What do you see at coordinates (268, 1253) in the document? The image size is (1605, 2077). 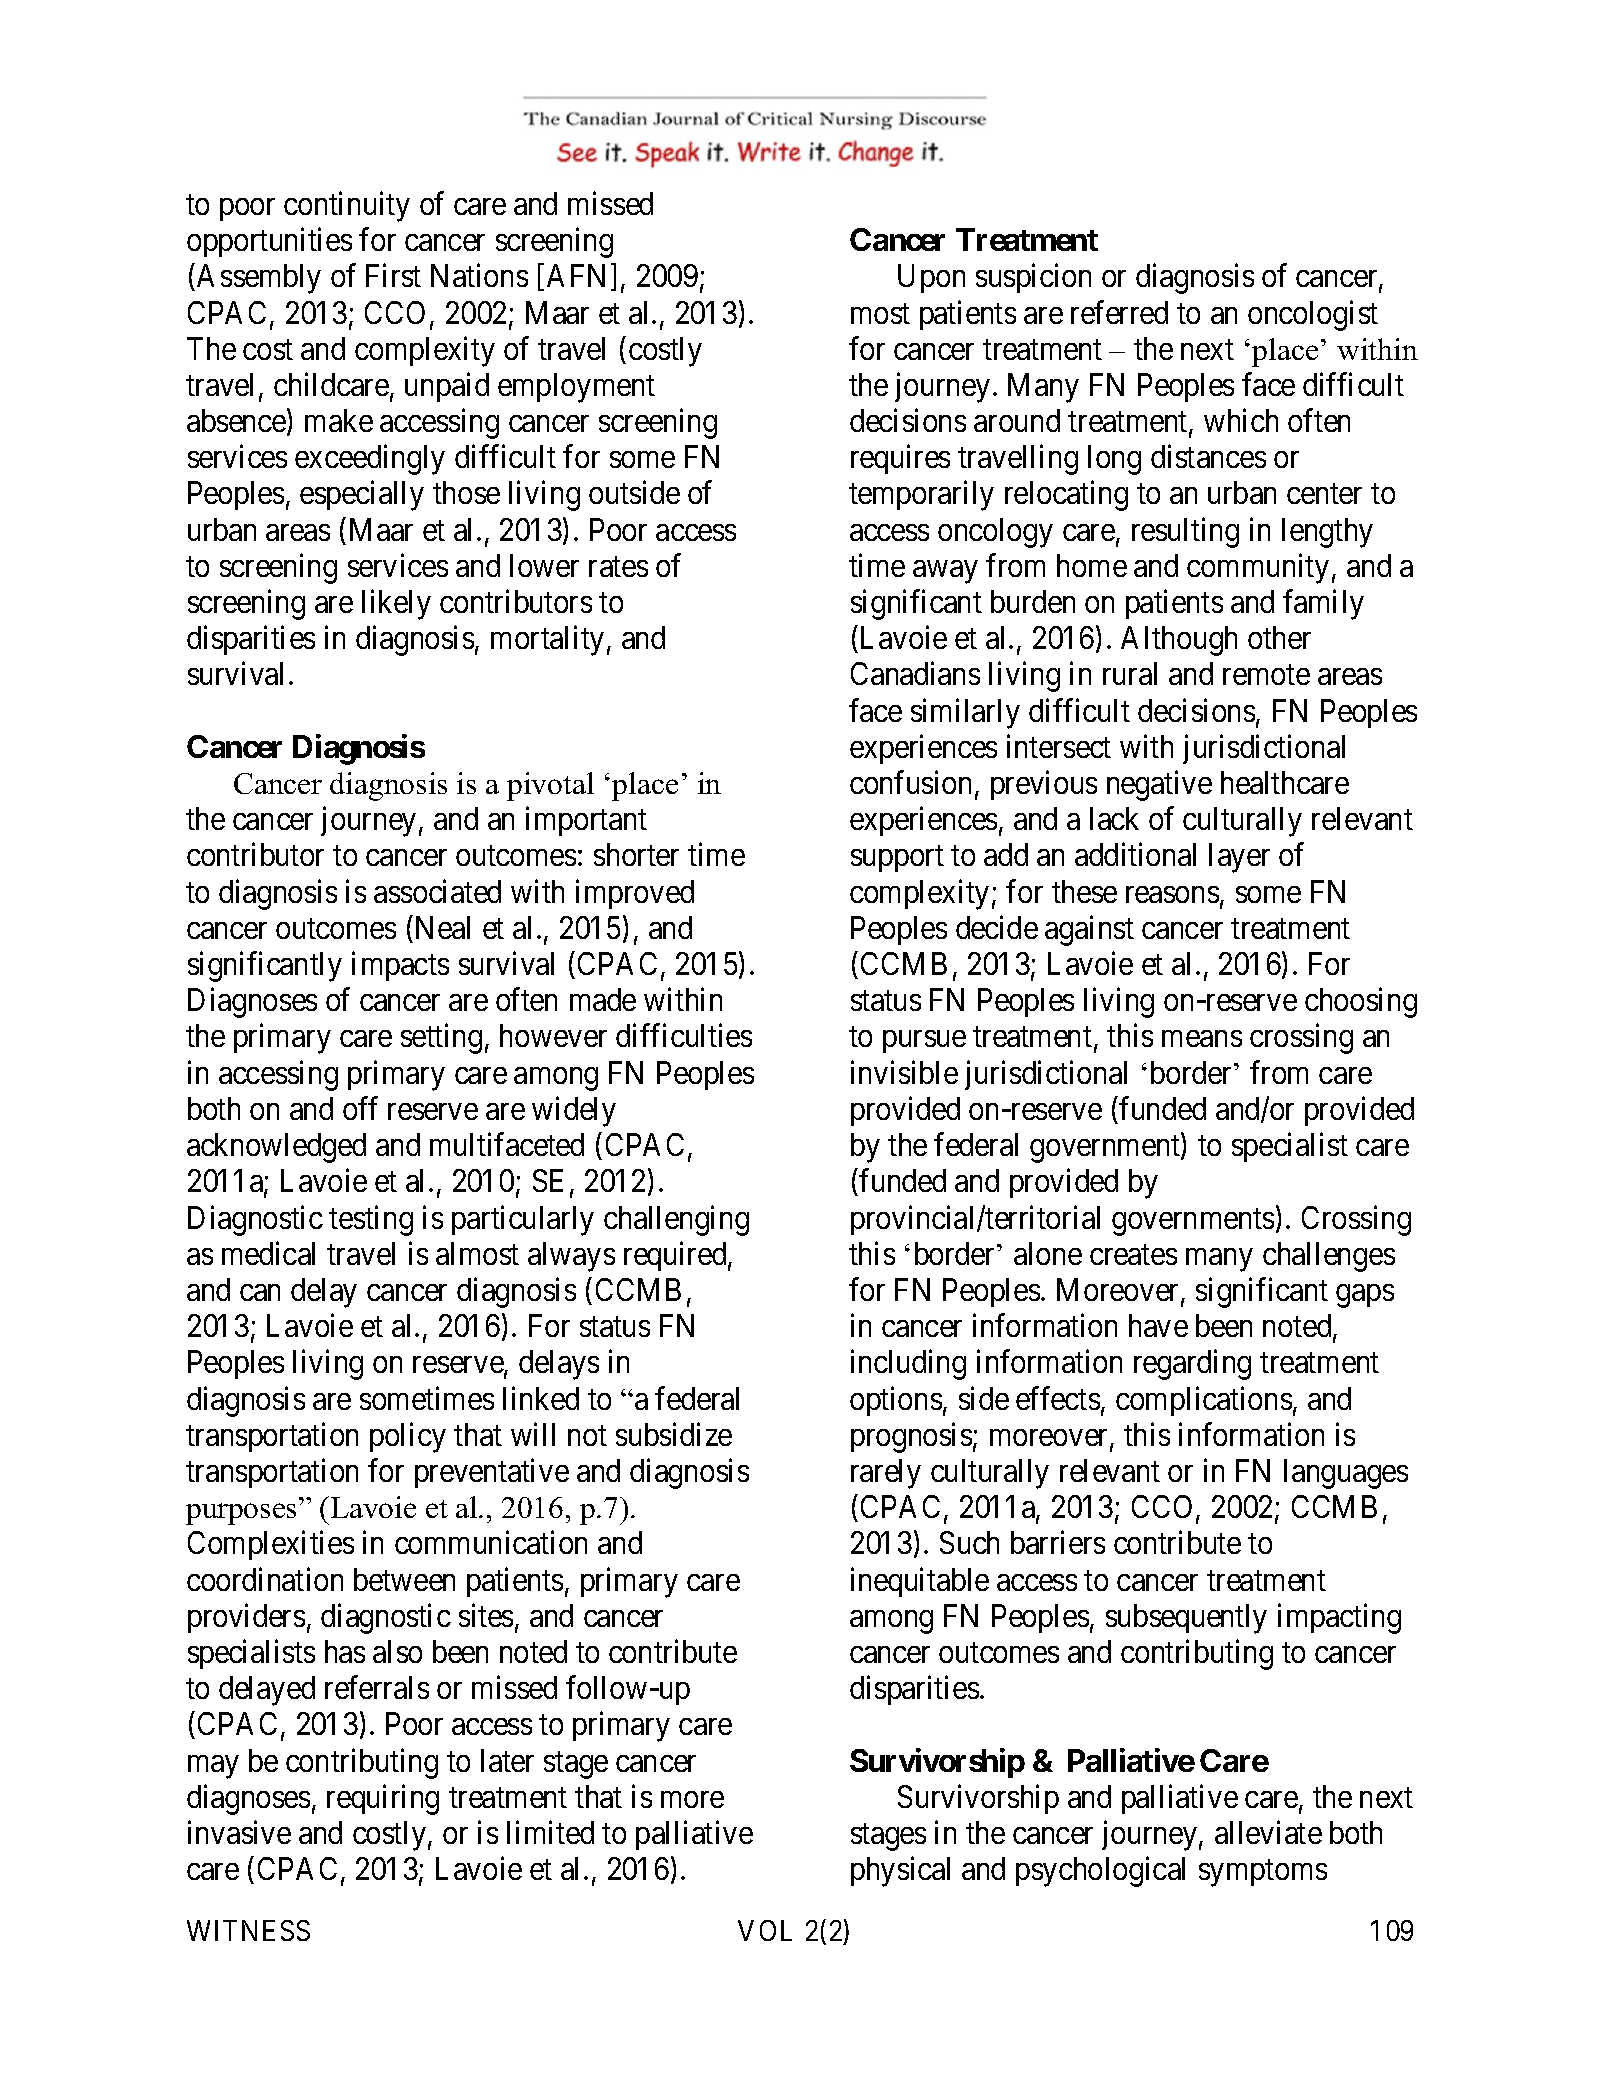 I see `medical` at bounding box center [268, 1253].
